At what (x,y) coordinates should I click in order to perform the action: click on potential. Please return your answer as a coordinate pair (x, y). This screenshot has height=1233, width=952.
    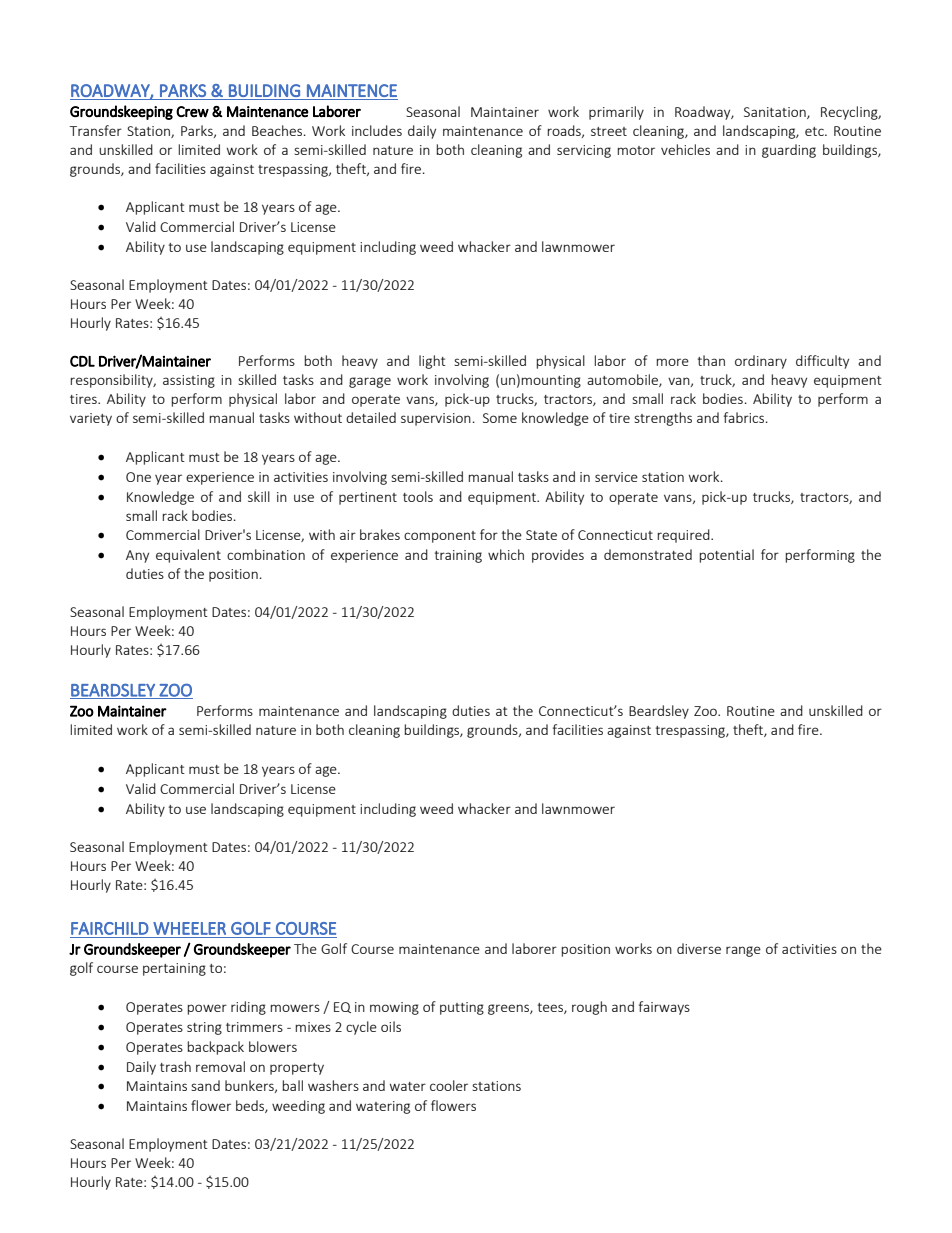
    Looking at the image, I should click on (726, 556).
